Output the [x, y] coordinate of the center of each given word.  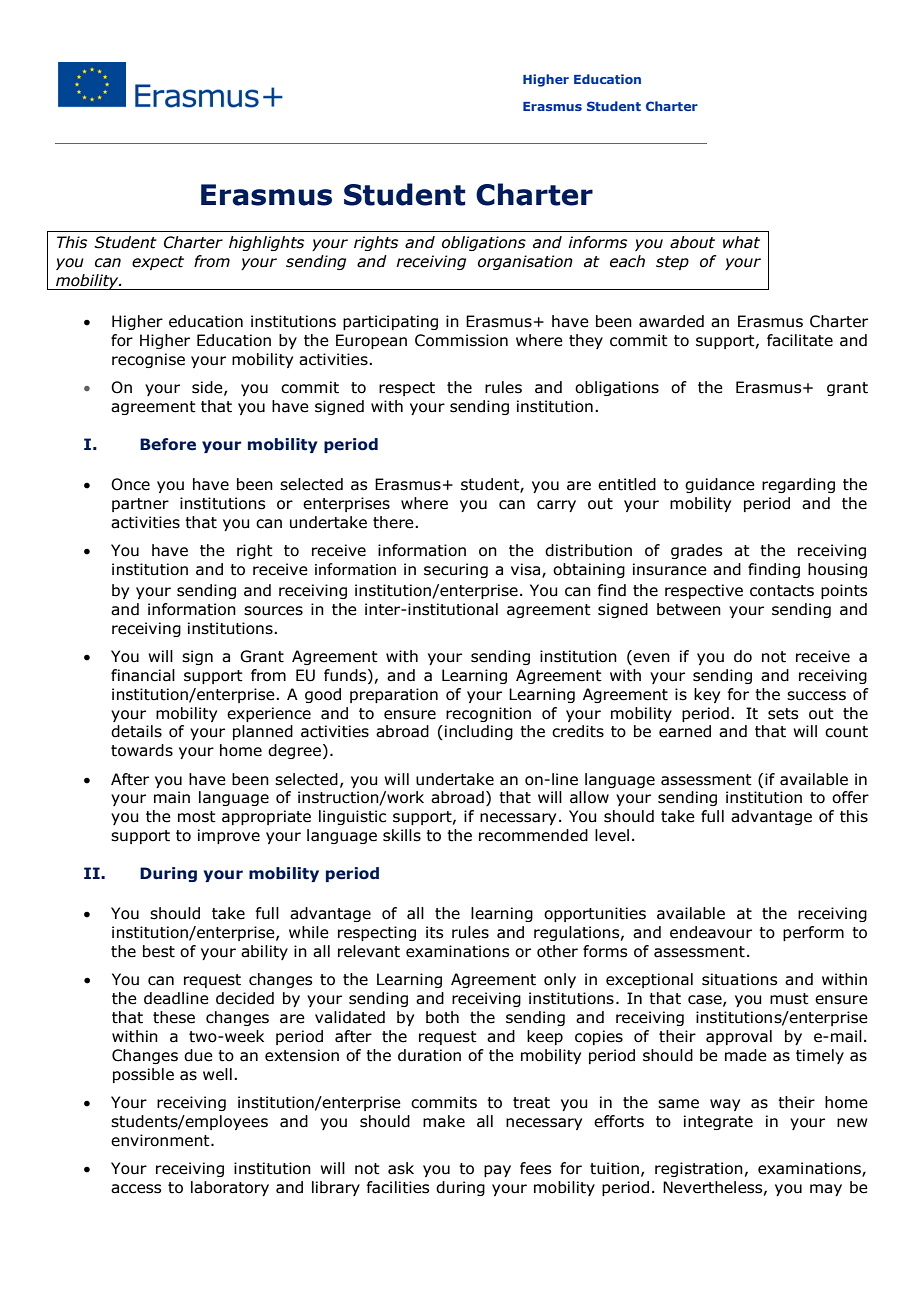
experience [269, 714]
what [741, 242]
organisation [525, 262]
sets [783, 714]
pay [497, 1171]
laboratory [230, 1188]
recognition [488, 714]
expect [158, 263]
